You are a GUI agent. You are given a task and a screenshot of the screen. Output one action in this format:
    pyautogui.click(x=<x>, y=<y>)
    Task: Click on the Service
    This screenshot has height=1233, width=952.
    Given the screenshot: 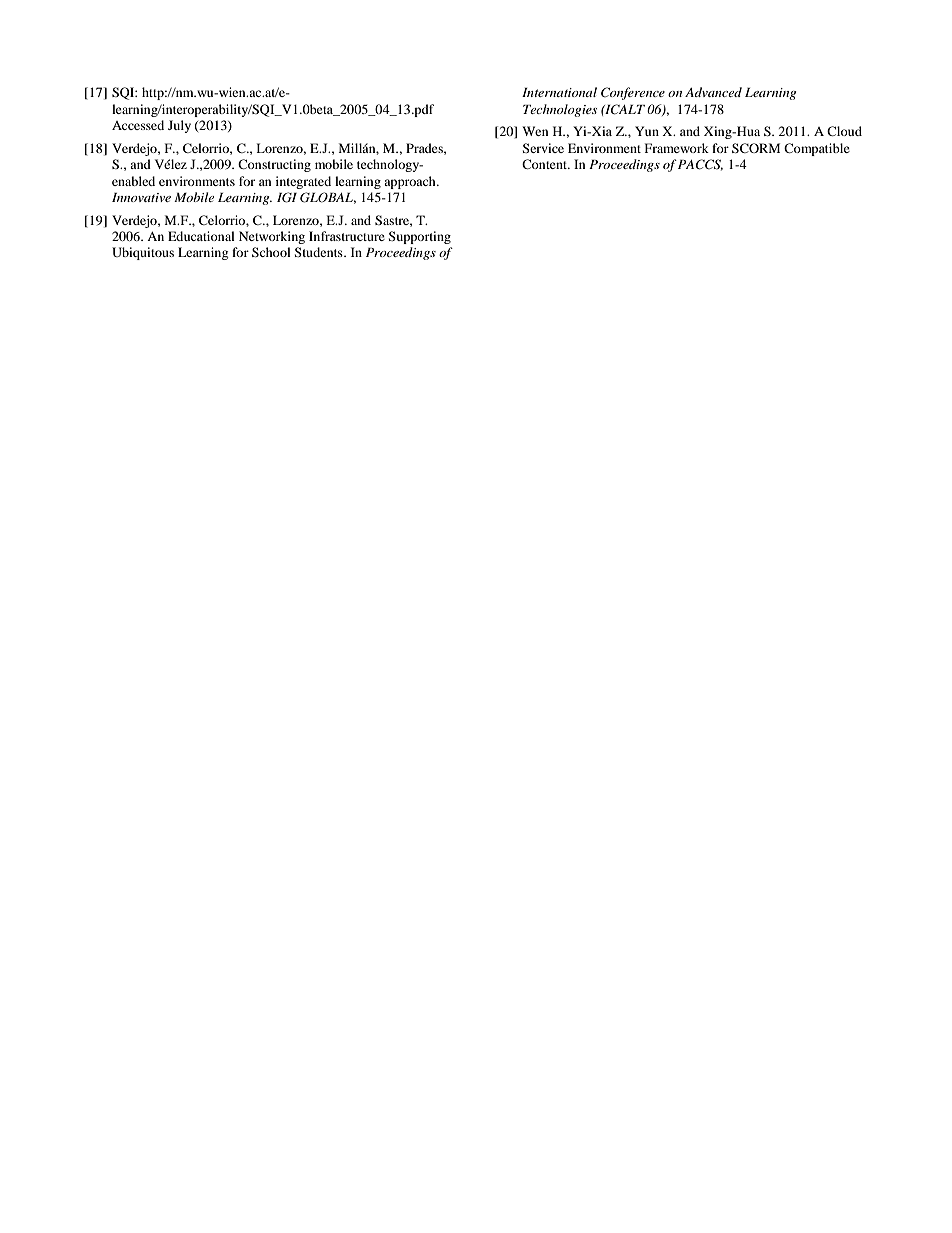 What is the action you would take?
    pyautogui.click(x=543, y=148)
